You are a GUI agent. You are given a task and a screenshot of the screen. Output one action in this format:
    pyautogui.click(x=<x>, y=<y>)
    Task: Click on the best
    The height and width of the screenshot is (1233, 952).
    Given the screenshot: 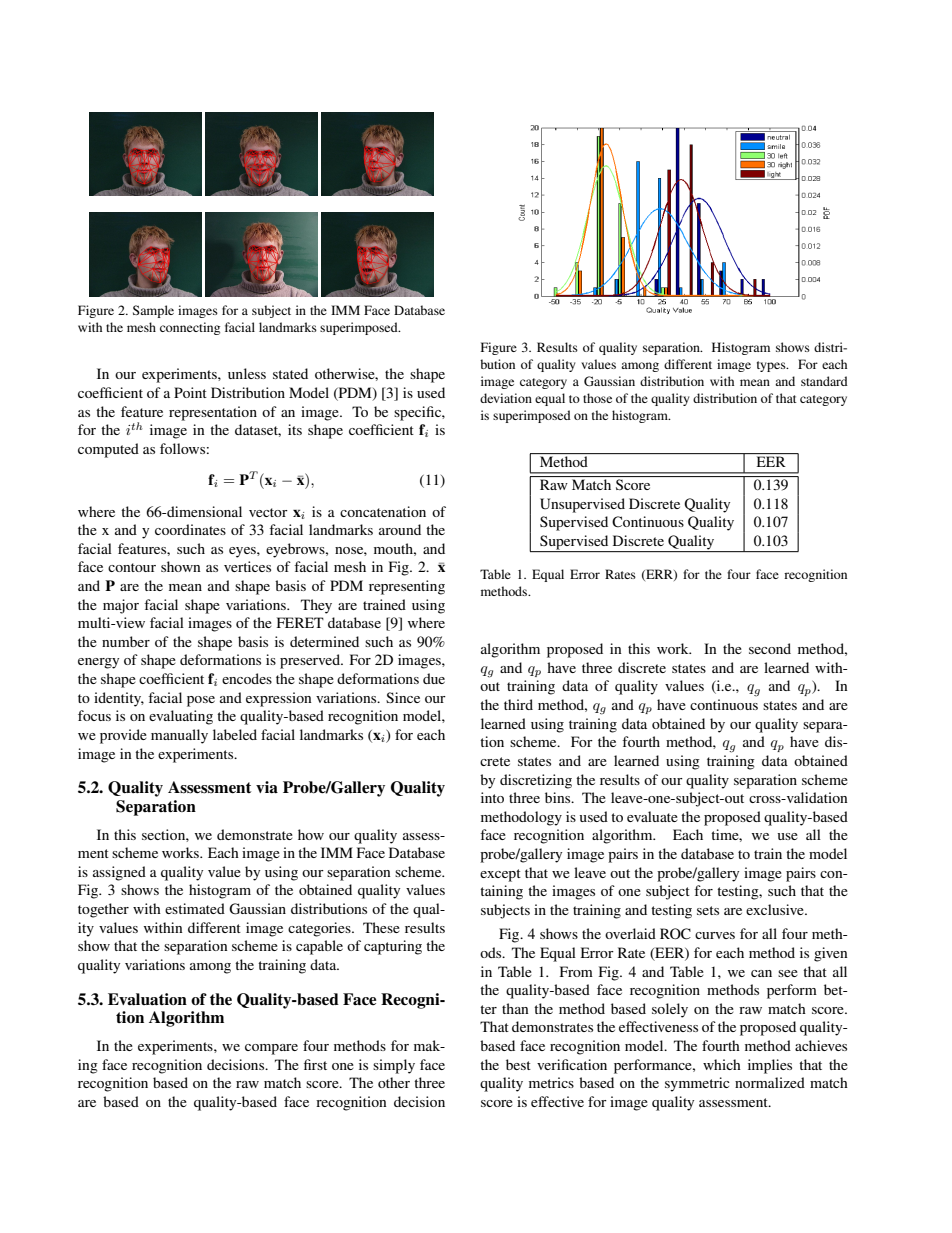 What is the action you would take?
    pyautogui.click(x=518, y=1064)
